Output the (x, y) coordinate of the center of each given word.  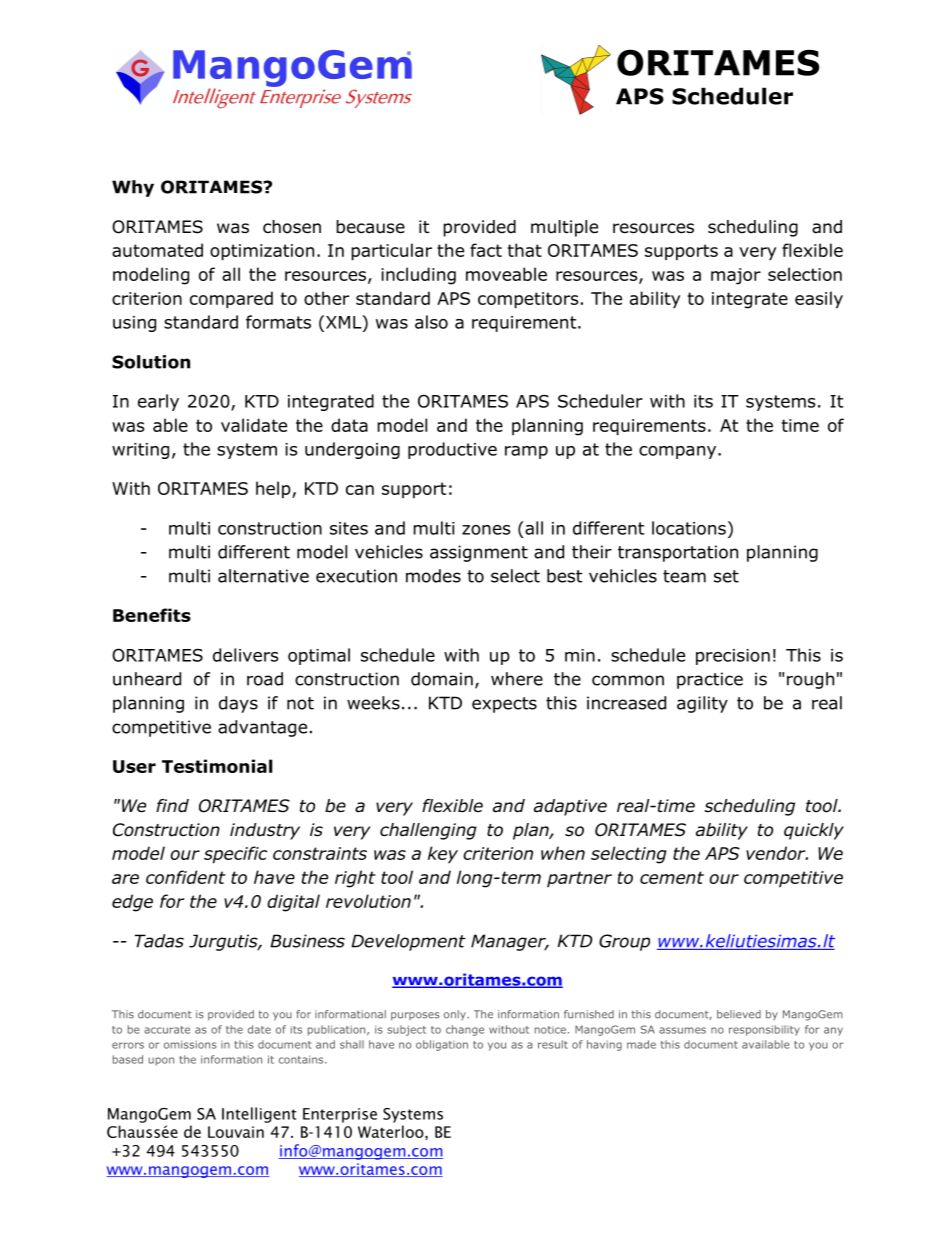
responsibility (764, 1030)
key (443, 855)
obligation (442, 1045)
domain (442, 679)
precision (733, 657)
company (679, 452)
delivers (245, 655)
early (158, 402)
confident (186, 877)
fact (486, 250)
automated (157, 250)
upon (161, 1061)
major (736, 276)
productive (452, 450)
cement (672, 877)
